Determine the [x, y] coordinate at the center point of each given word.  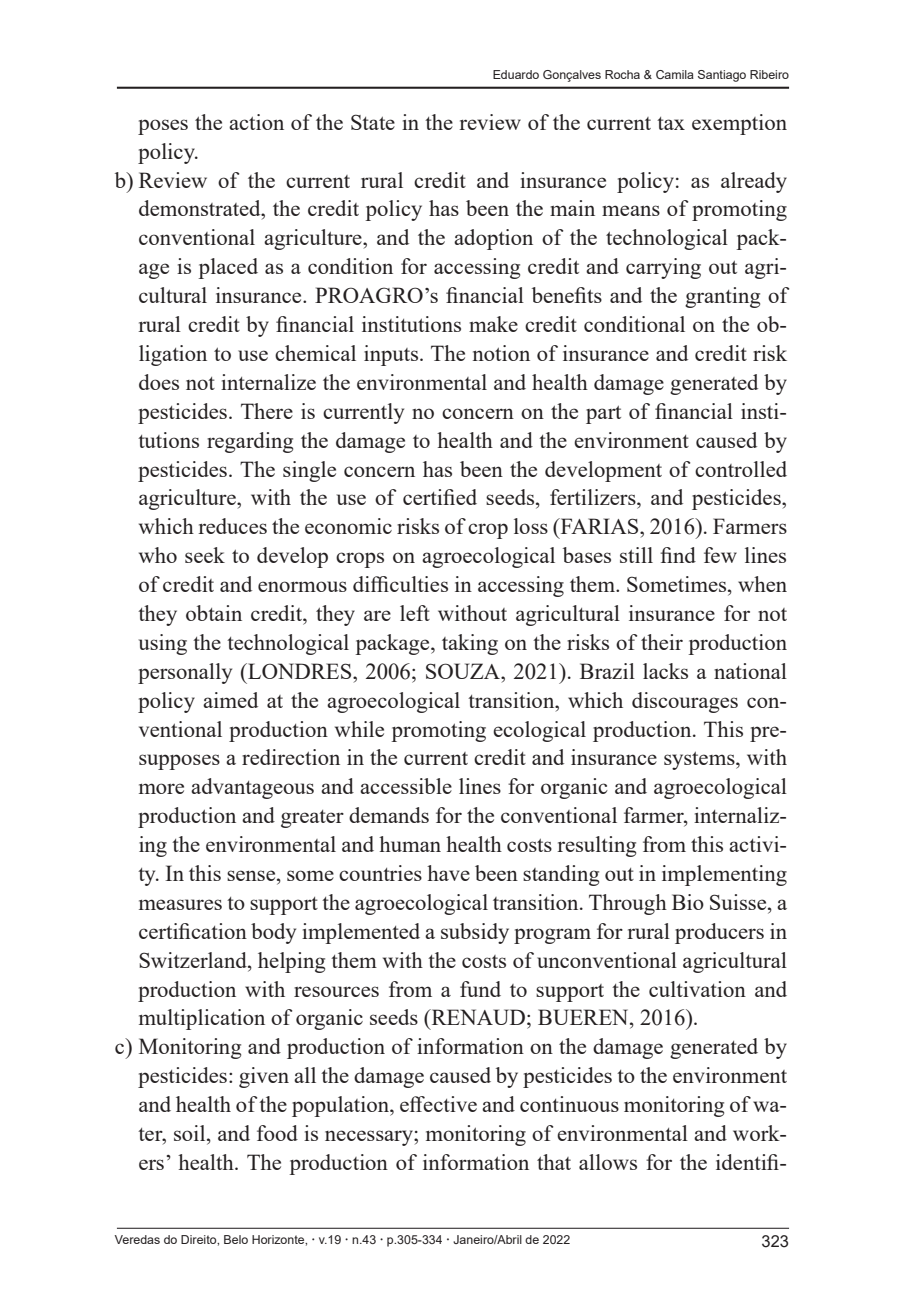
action [256, 122]
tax [671, 123]
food [277, 1133]
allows [608, 1162]
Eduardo [516, 74]
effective [438, 1104]
